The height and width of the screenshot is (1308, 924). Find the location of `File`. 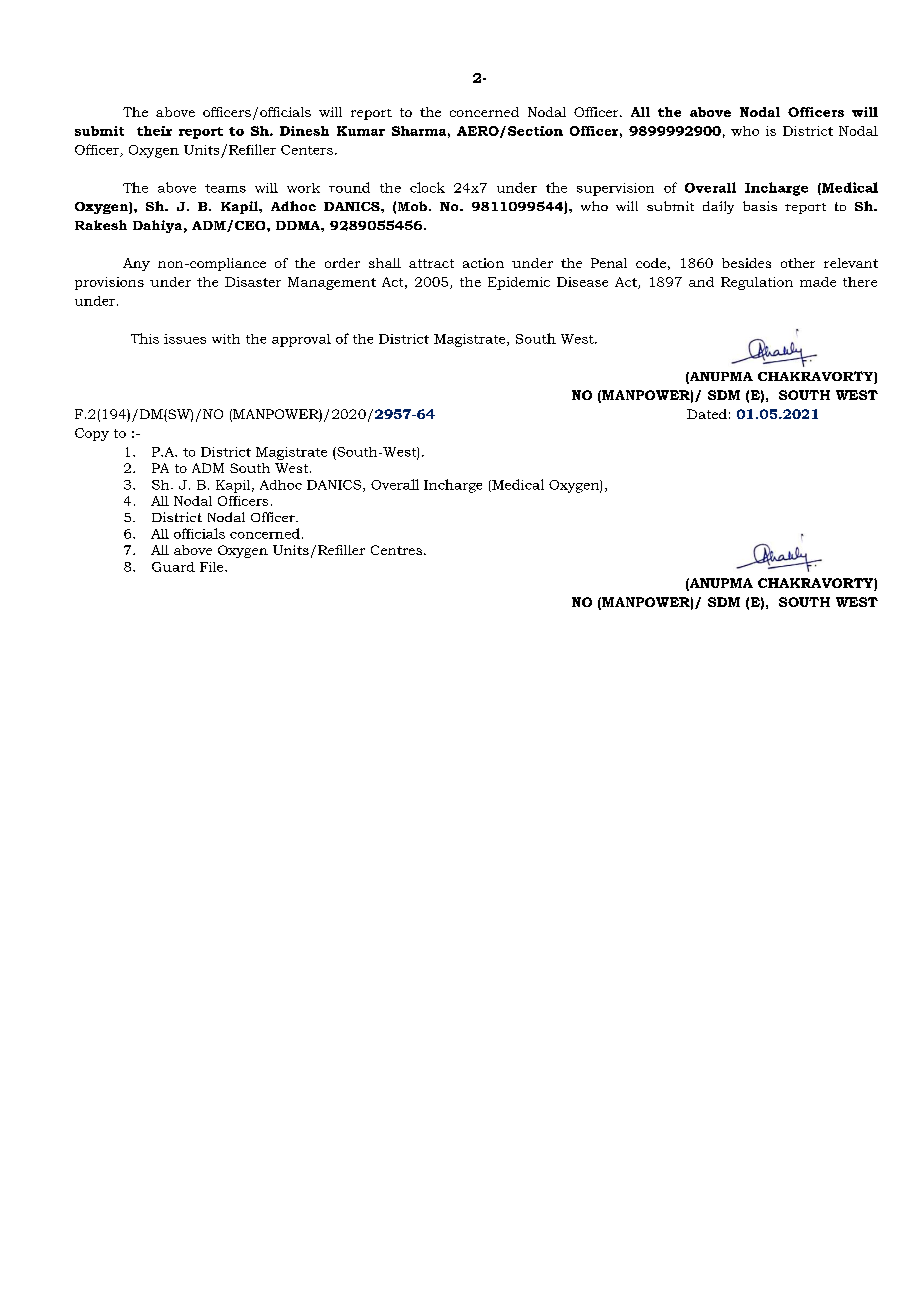

File is located at coordinates (213, 567).
